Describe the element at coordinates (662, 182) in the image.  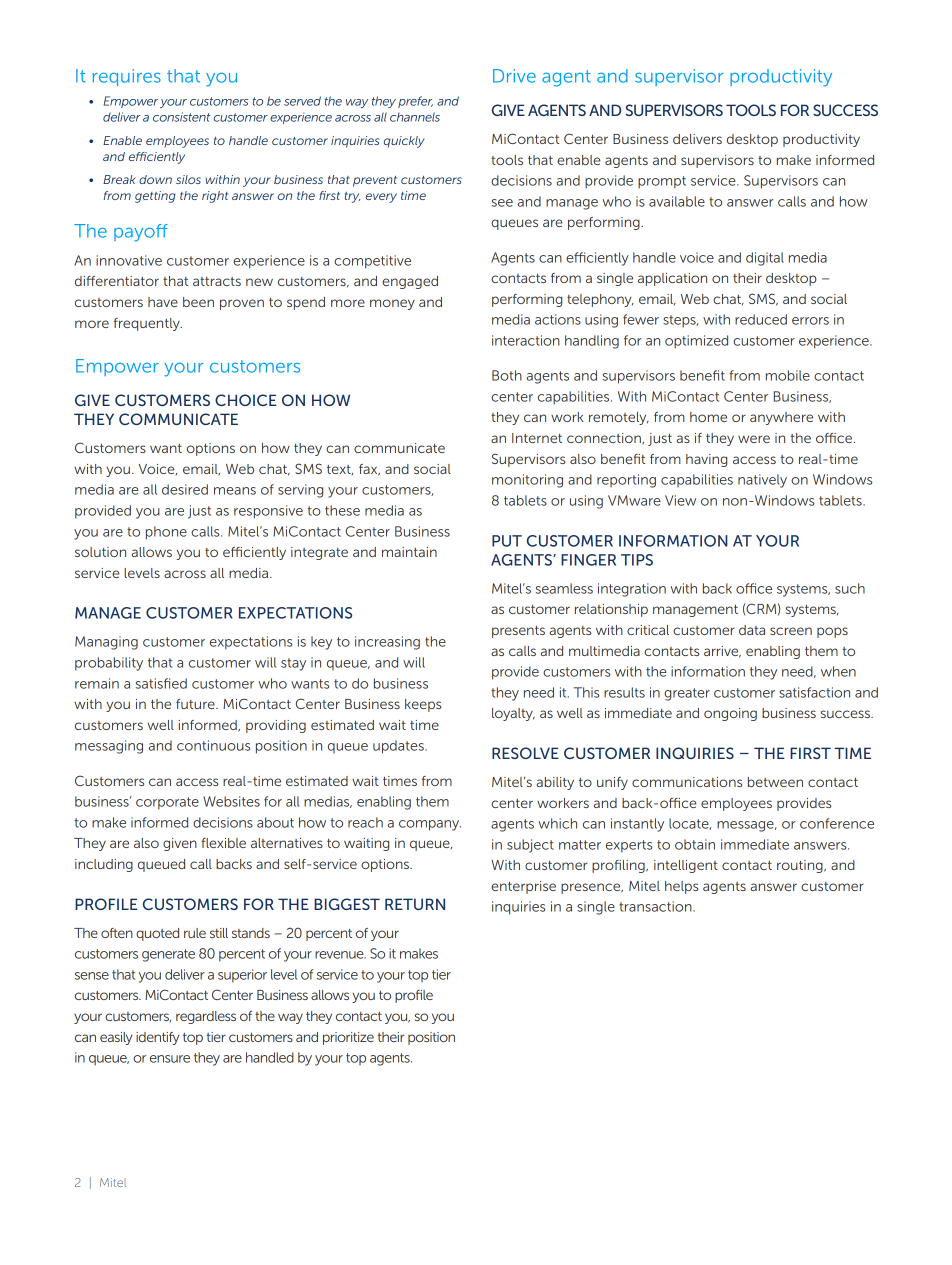
I see `prompt` at that location.
